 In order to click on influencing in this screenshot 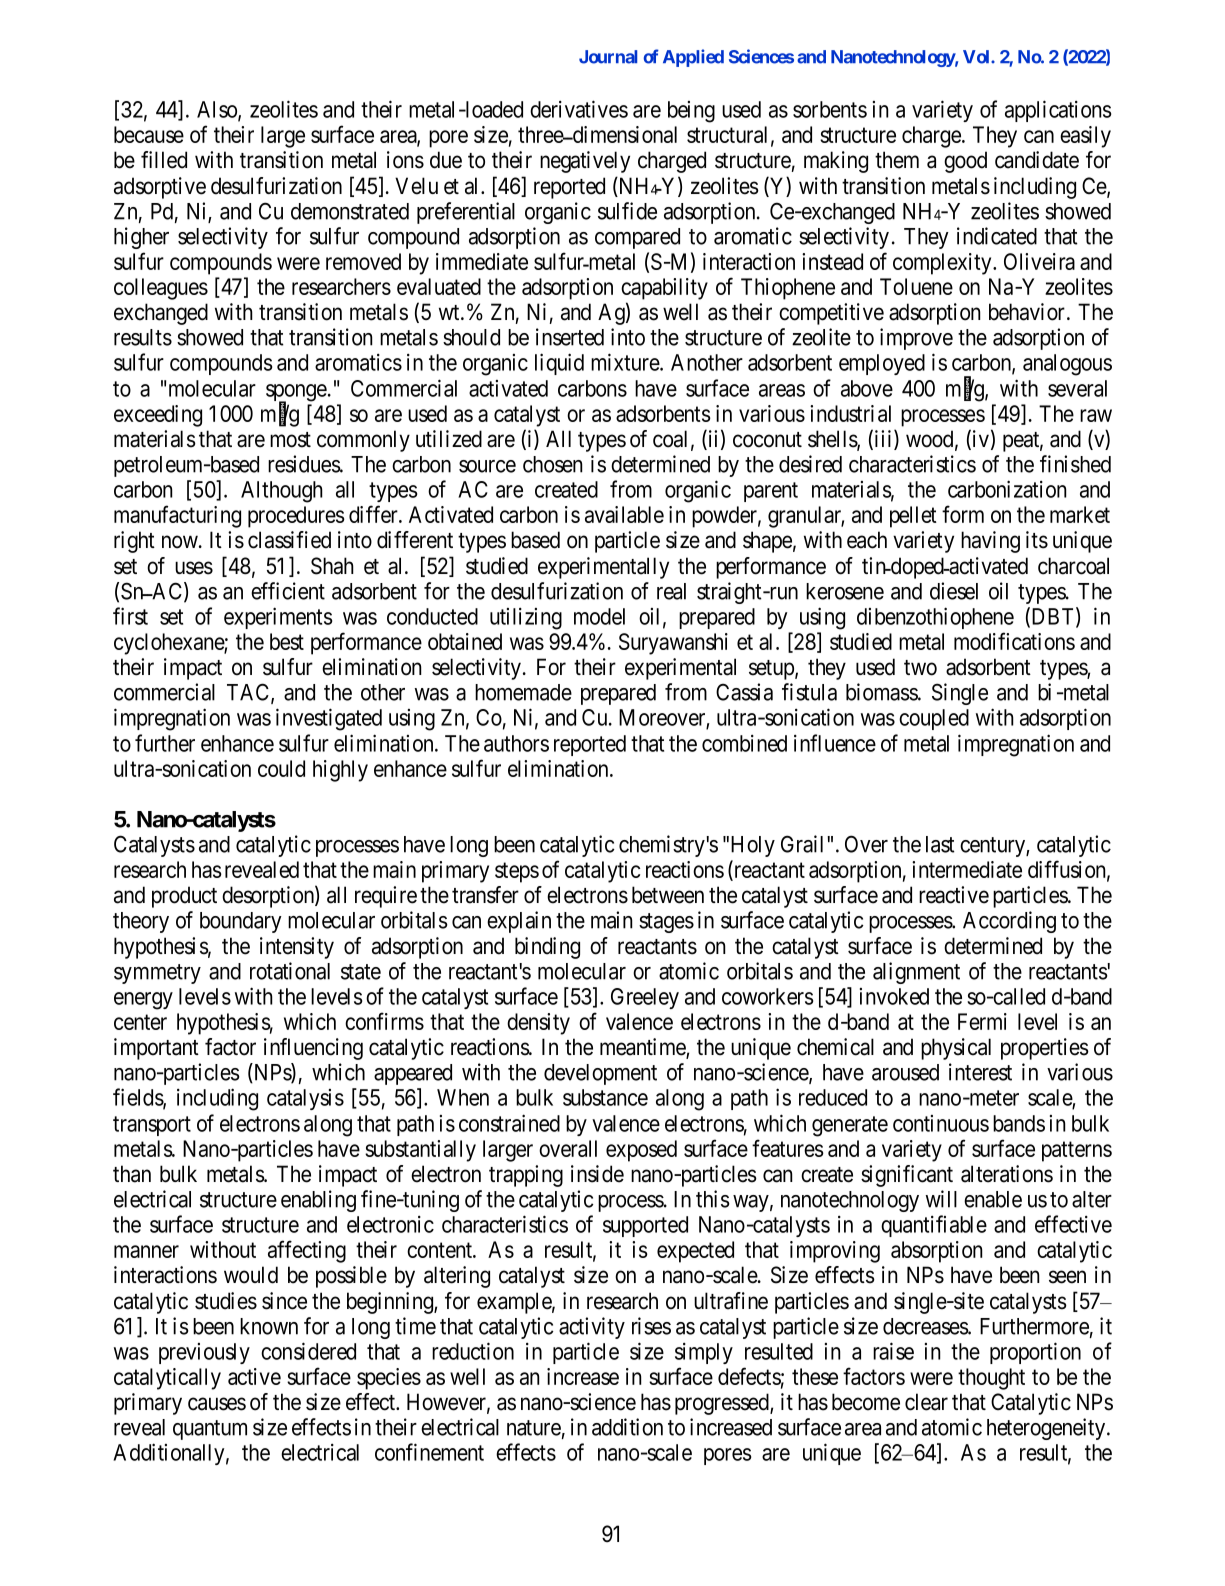, I will do `click(313, 1049)`.
